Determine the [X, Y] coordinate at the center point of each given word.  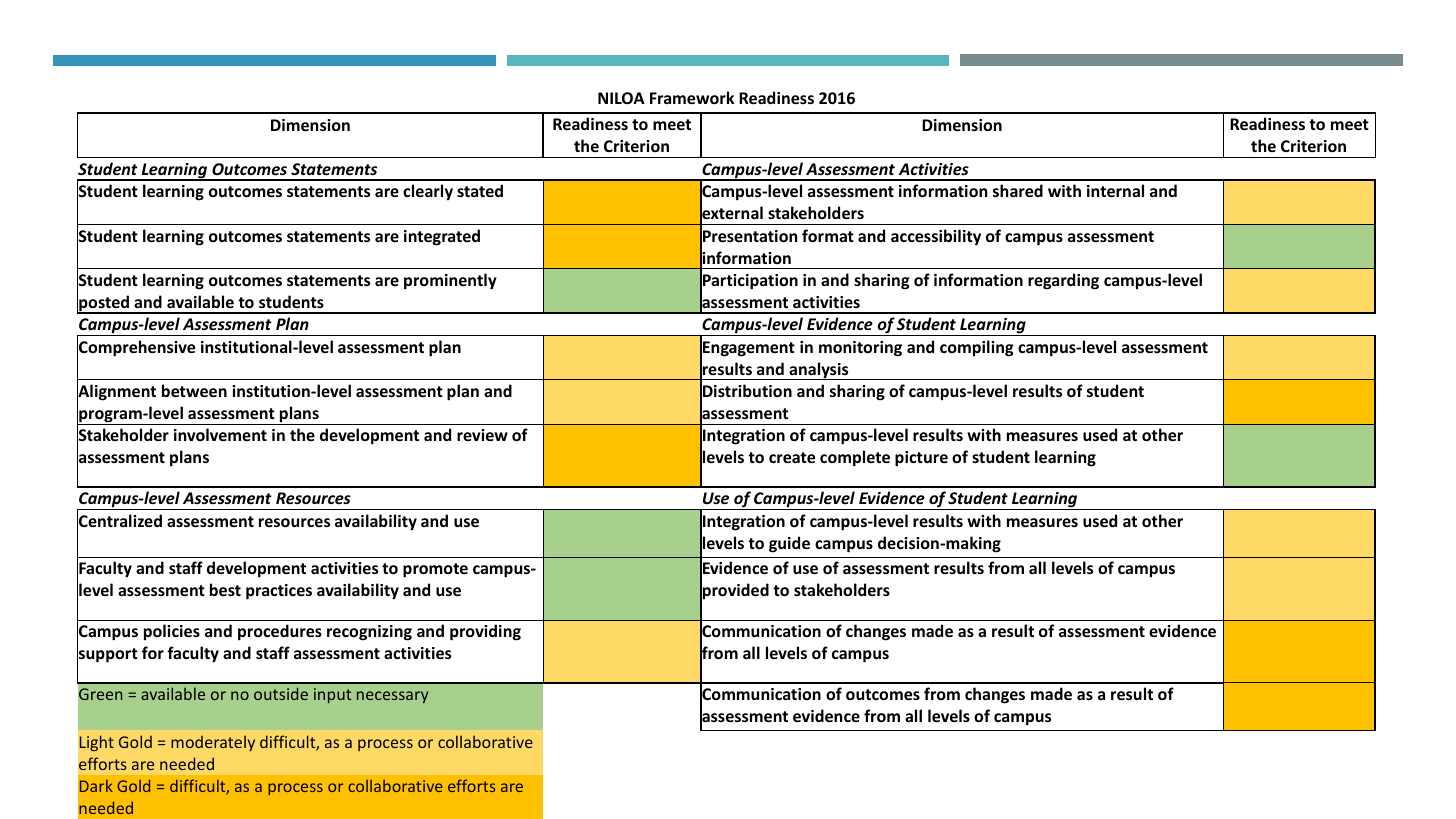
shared [1018, 190]
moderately [213, 743]
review [482, 435]
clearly [428, 192]
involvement [220, 434]
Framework [692, 97]
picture [921, 459]
